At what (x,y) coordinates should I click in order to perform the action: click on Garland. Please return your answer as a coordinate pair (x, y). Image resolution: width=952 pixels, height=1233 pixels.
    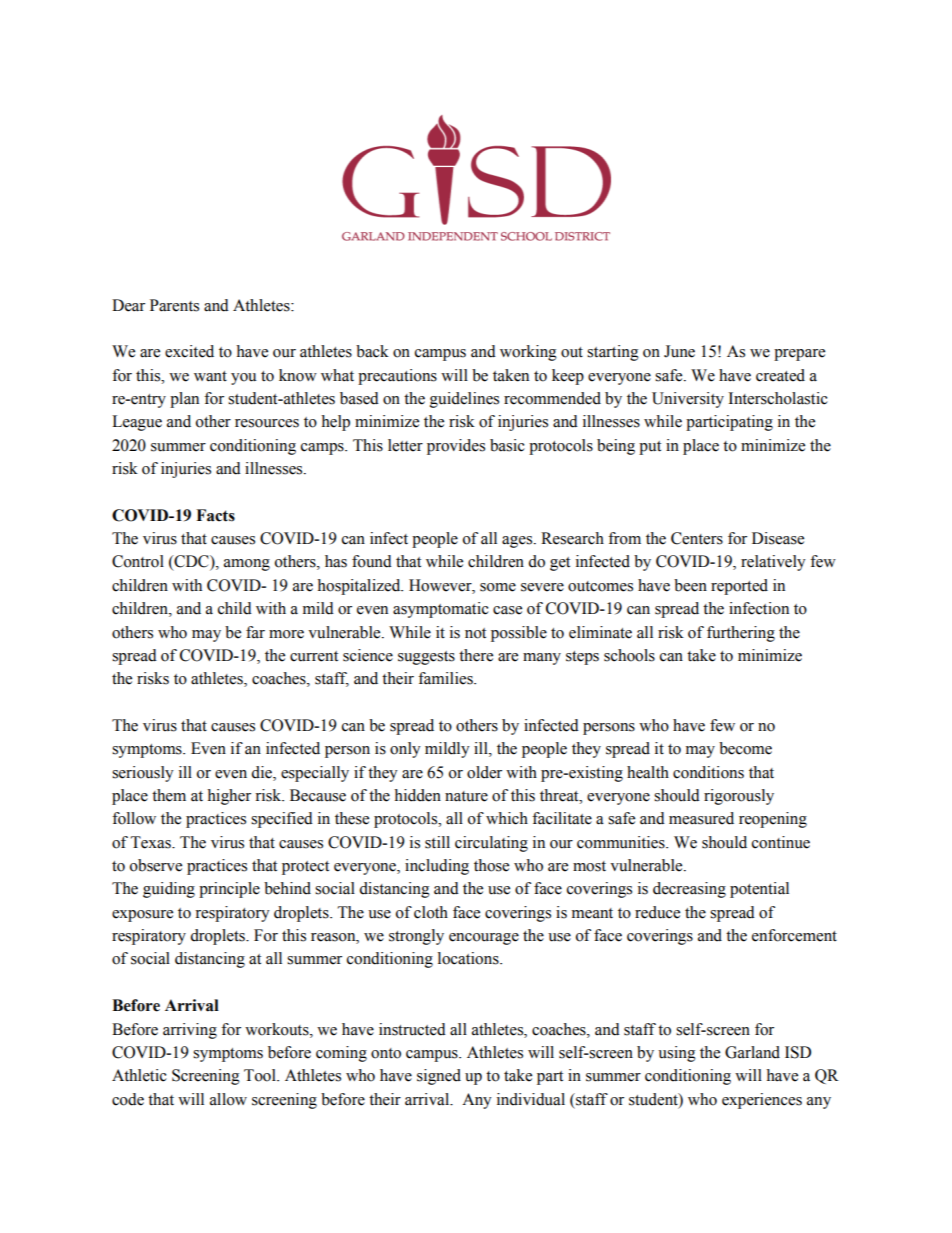
    Looking at the image, I should click on (752, 1052).
